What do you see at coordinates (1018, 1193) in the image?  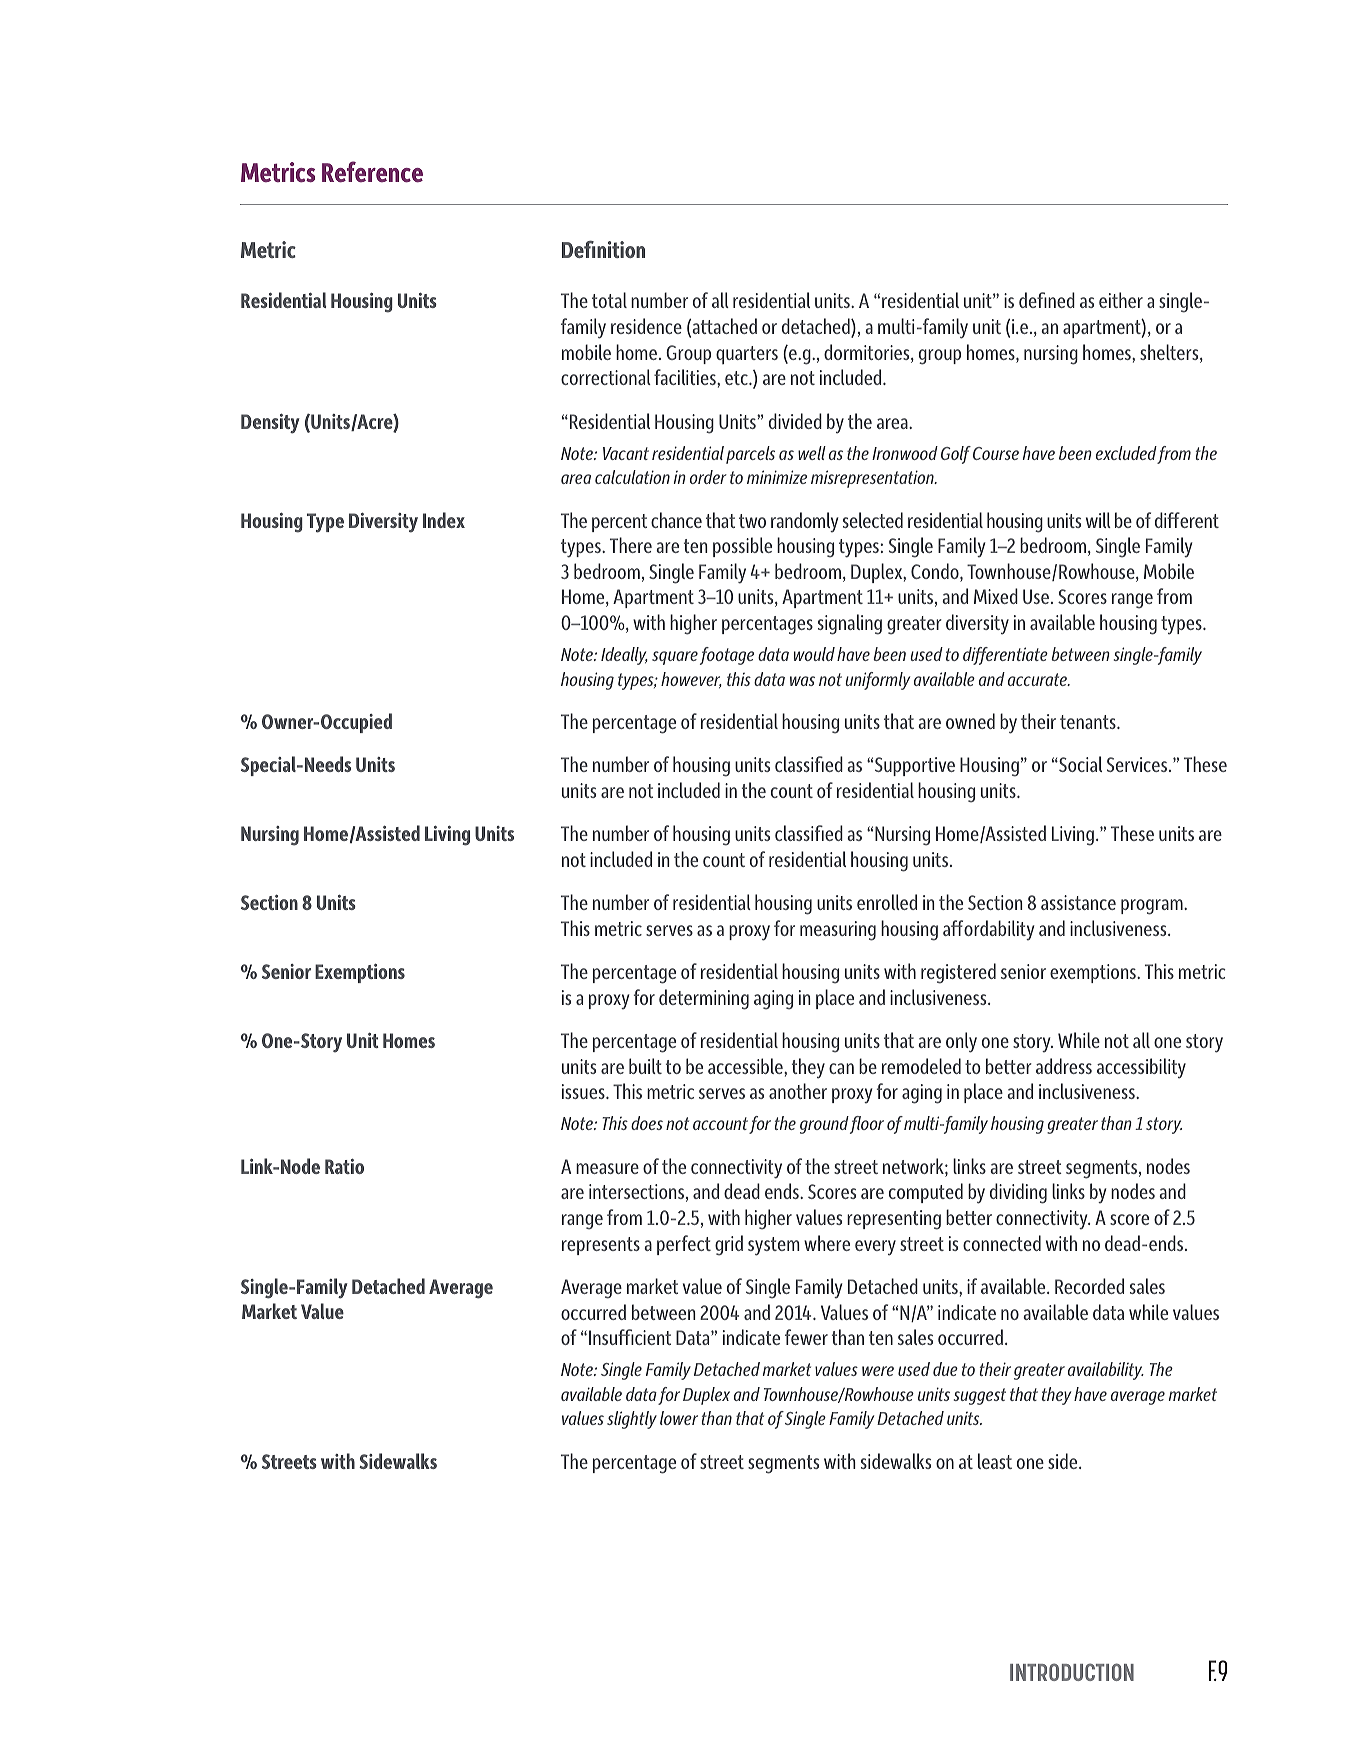 I see `dividing` at bounding box center [1018, 1193].
